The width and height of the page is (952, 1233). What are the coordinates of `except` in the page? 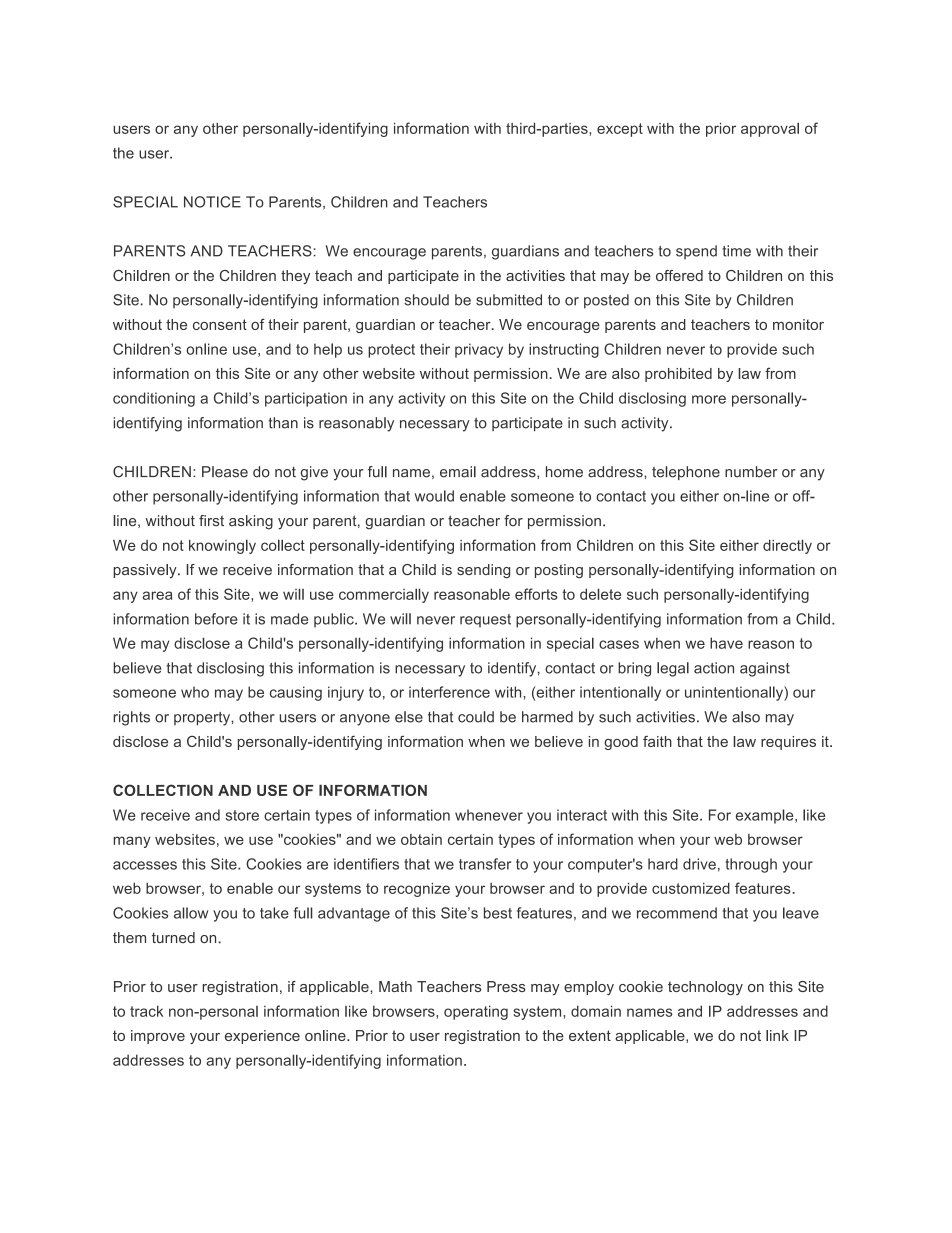 It's located at (620, 130).
